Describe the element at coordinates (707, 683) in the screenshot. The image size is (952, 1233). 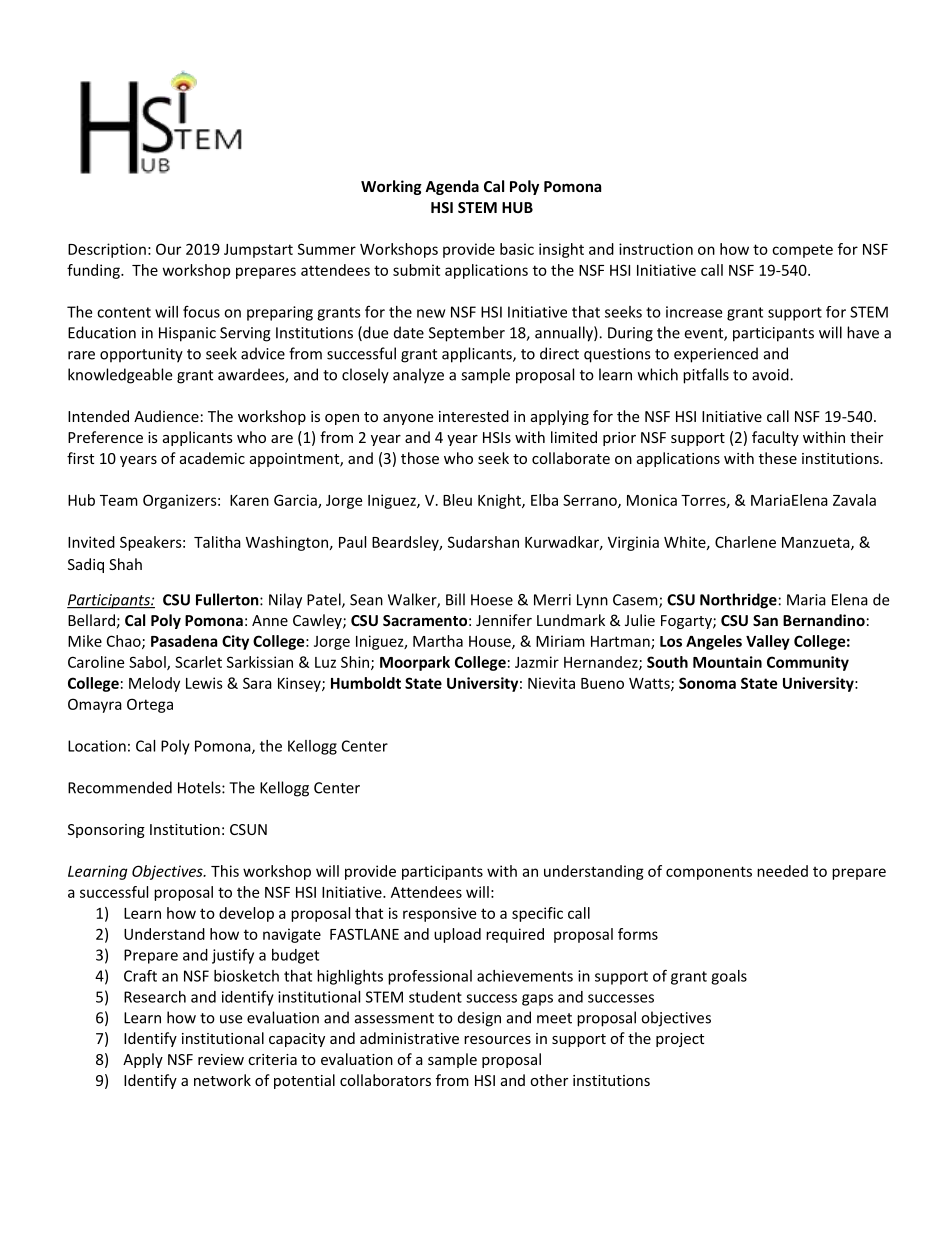
I see `Sonoma` at that location.
